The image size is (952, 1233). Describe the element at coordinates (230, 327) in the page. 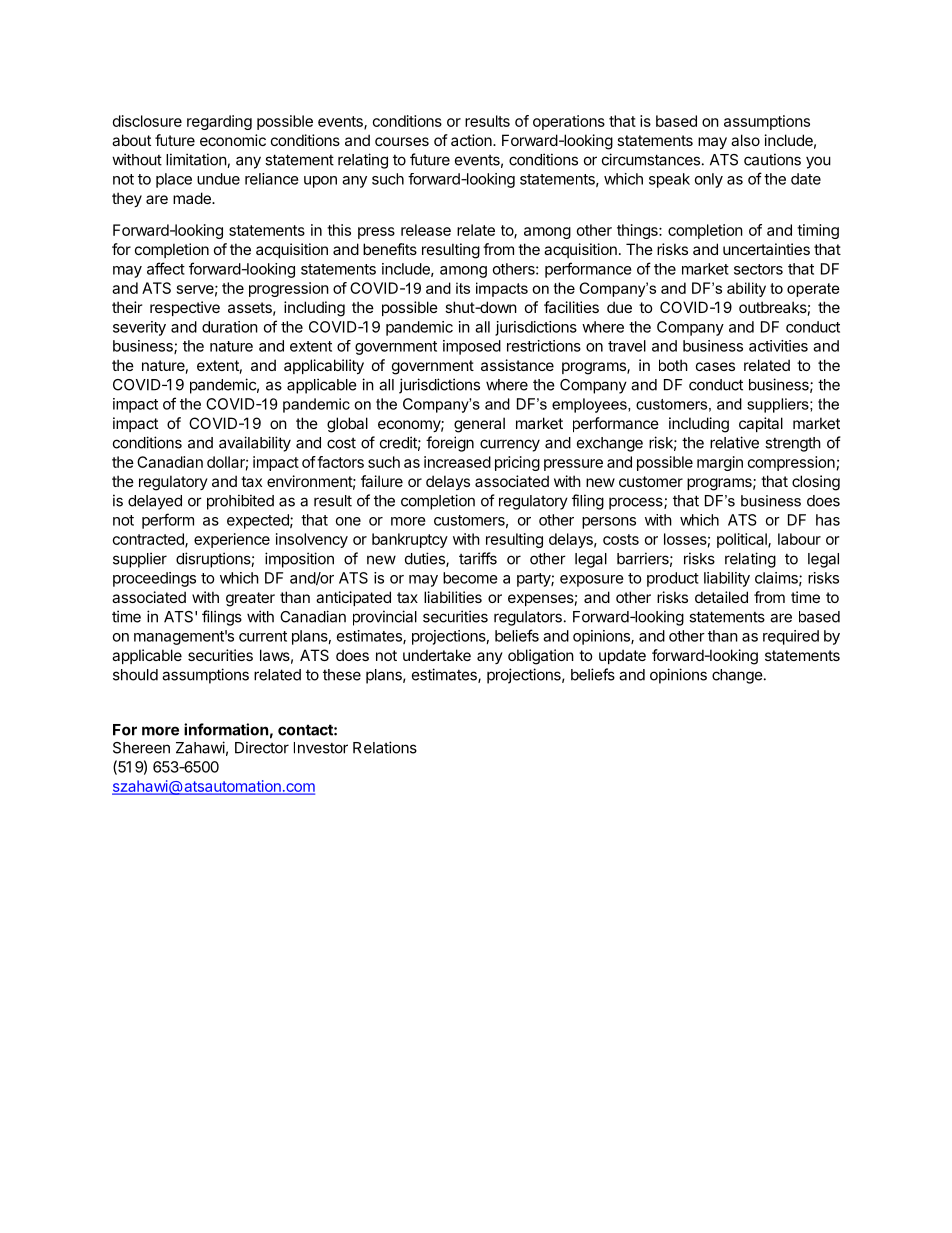

I see `duration` at that location.
